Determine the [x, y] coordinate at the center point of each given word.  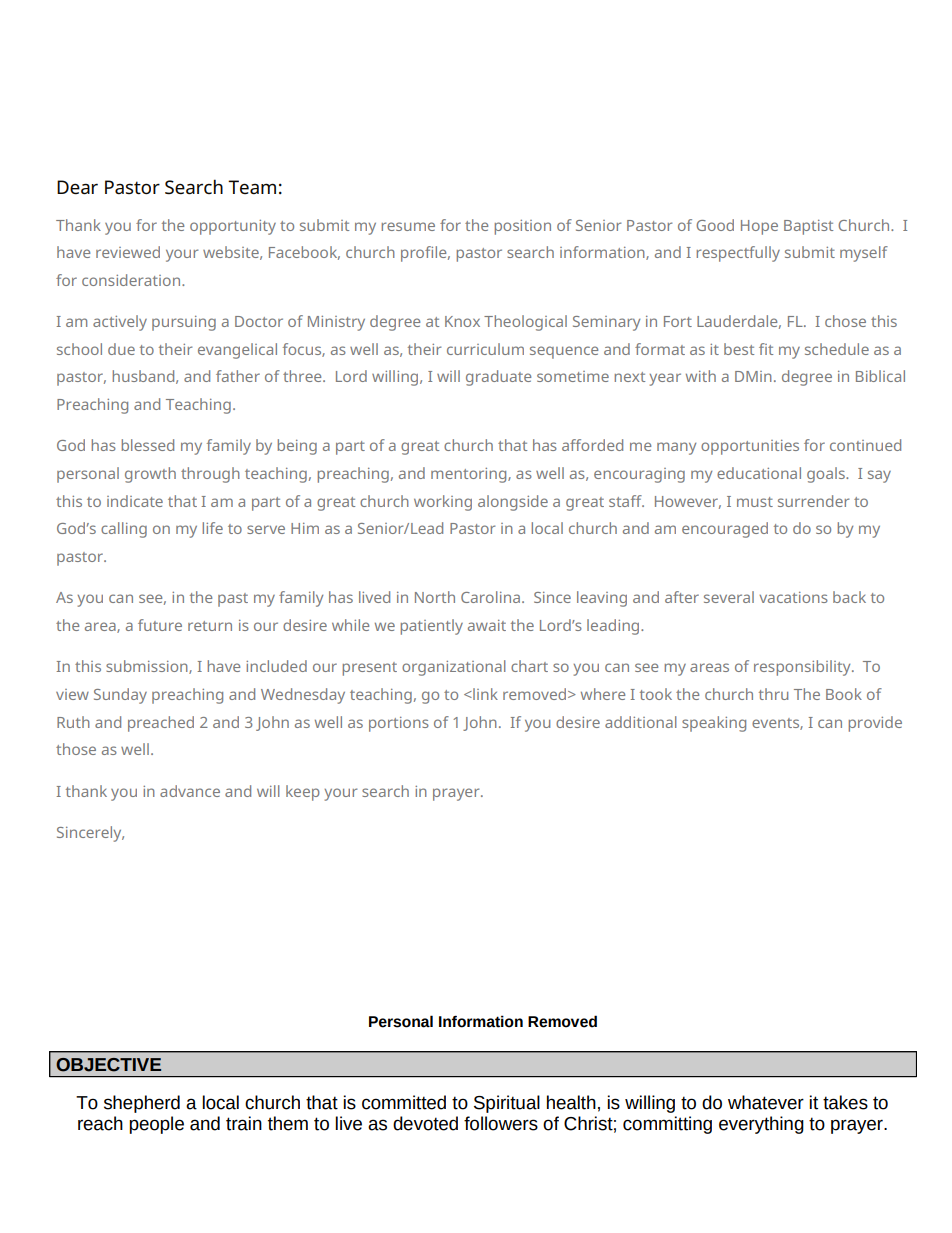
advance [190, 791]
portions [399, 724]
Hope [759, 227]
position [523, 227]
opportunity [233, 227]
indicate [135, 501]
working [443, 503]
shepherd [142, 1104]
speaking [714, 724]
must [755, 502]
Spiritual [507, 1104]
